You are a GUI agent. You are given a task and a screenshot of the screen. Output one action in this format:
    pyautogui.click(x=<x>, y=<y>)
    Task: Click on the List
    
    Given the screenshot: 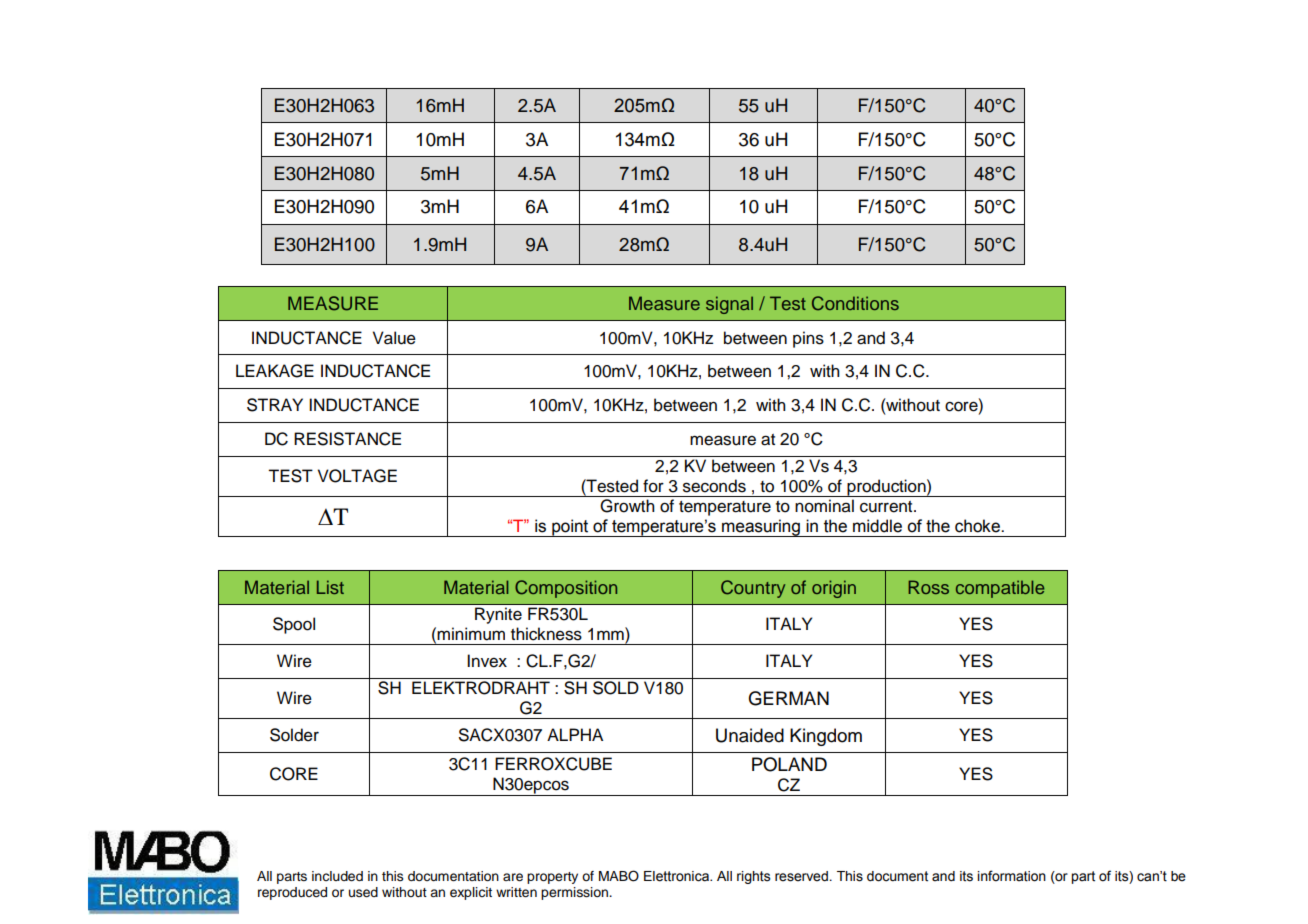 What is the action you would take?
    pyautogui.click(x=330, y=587)
